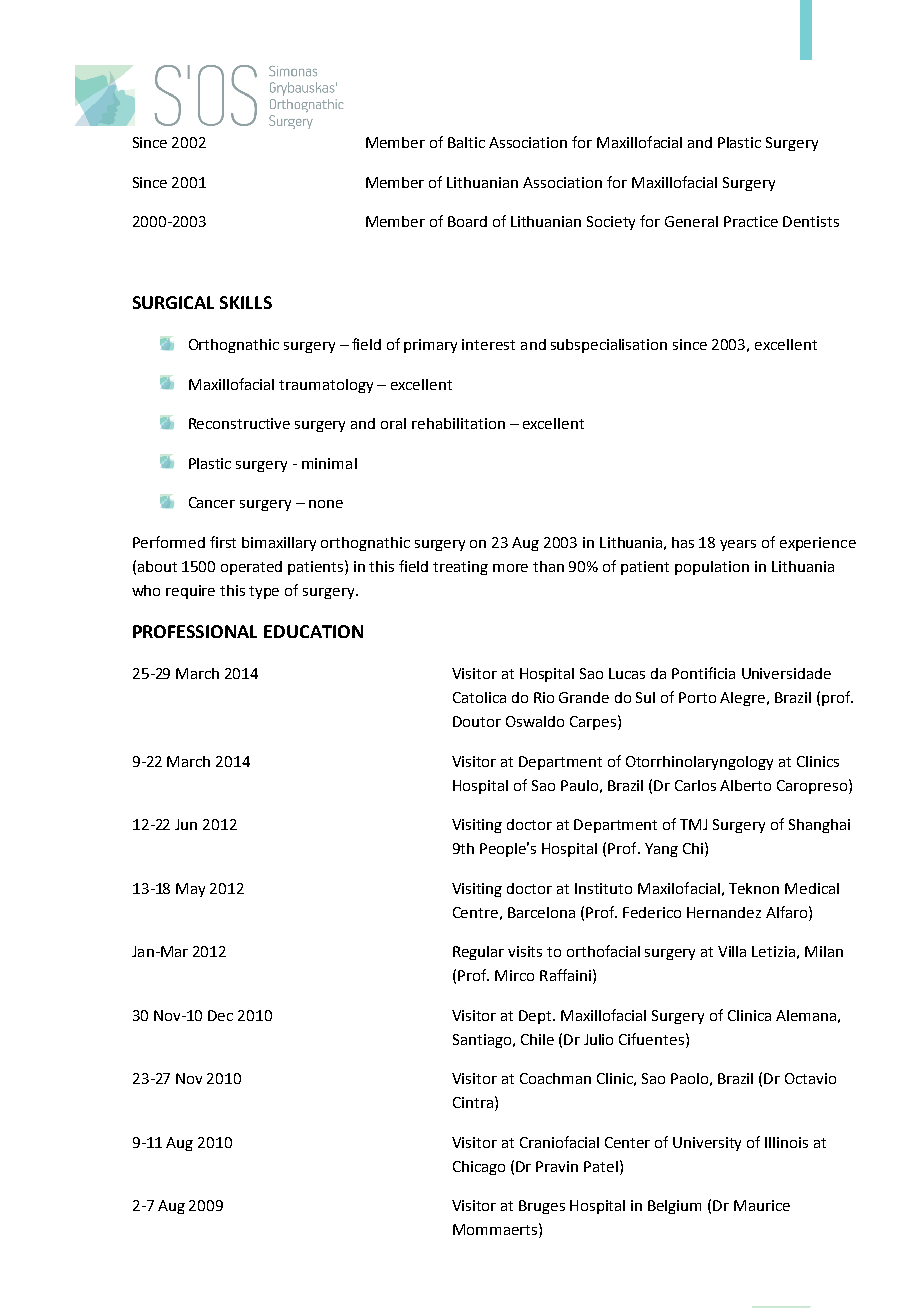 The height and width of the image is (1308, 924). Describe the element at coordinates (458, 423) in the image. I see `rehabilitation` at that location.
